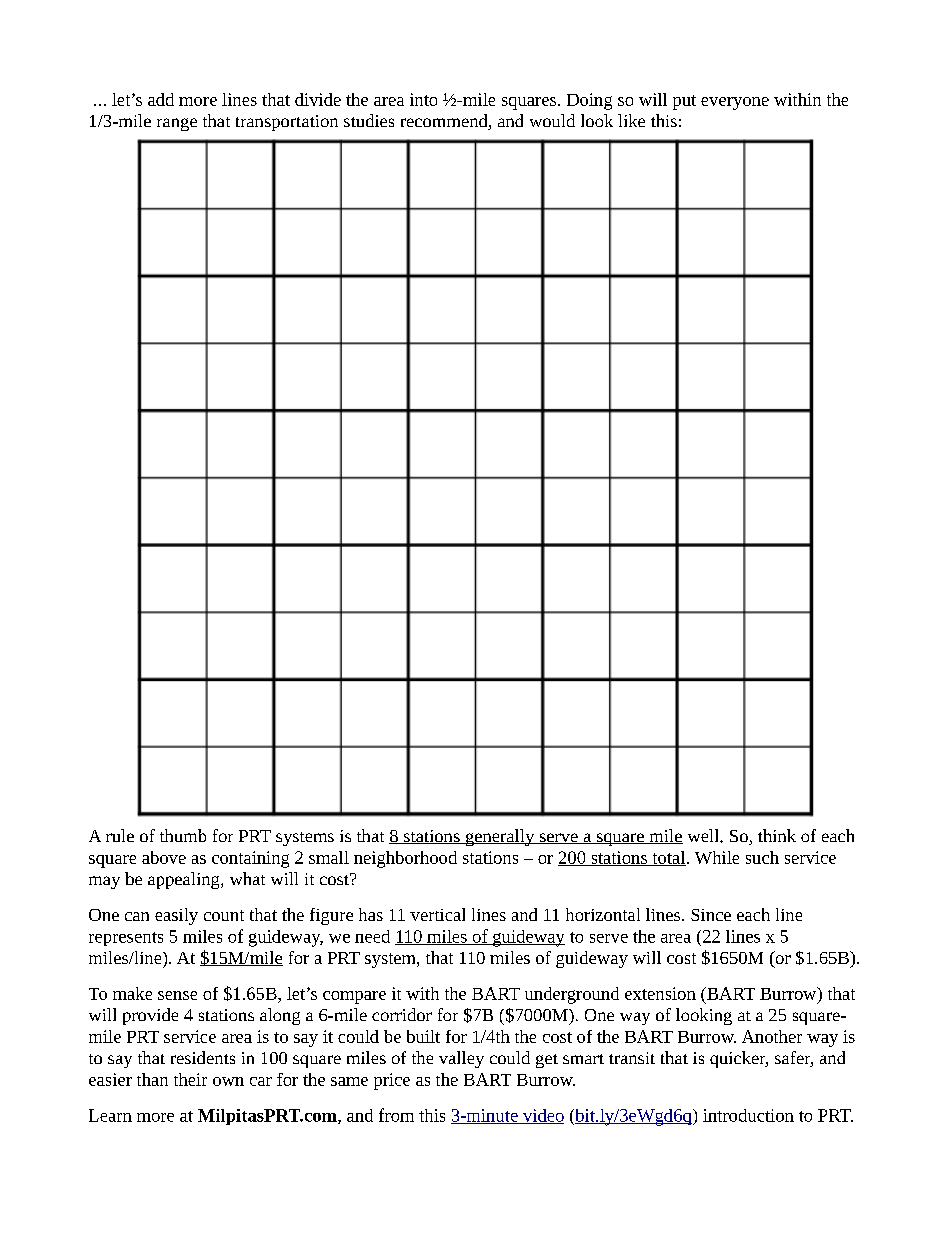  Describe the element at coordinates (461, 1059) in the page. I see `valley` at that location.
